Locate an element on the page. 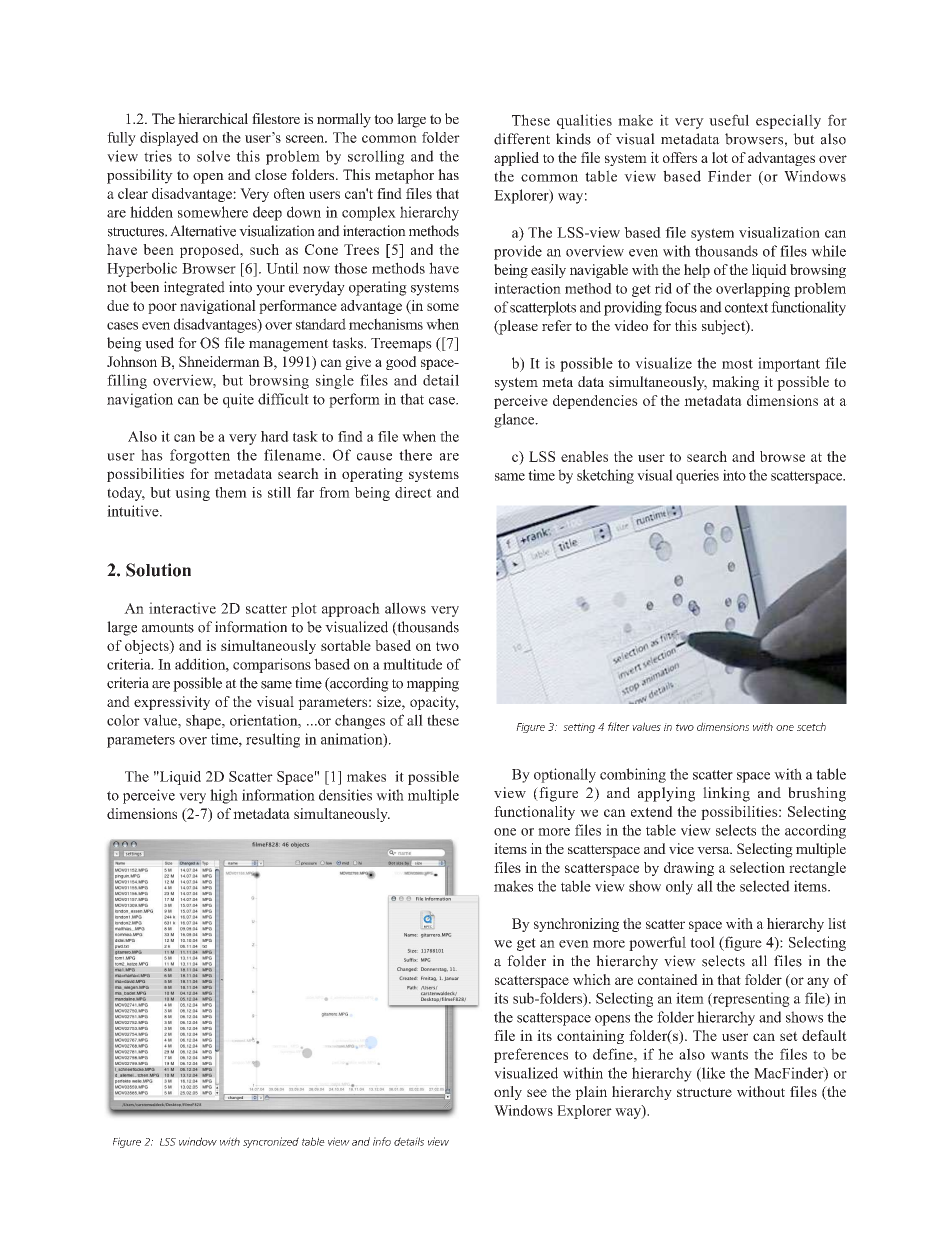 This document has width=952, height=1233. solve is located at coordinates (213, 156).
